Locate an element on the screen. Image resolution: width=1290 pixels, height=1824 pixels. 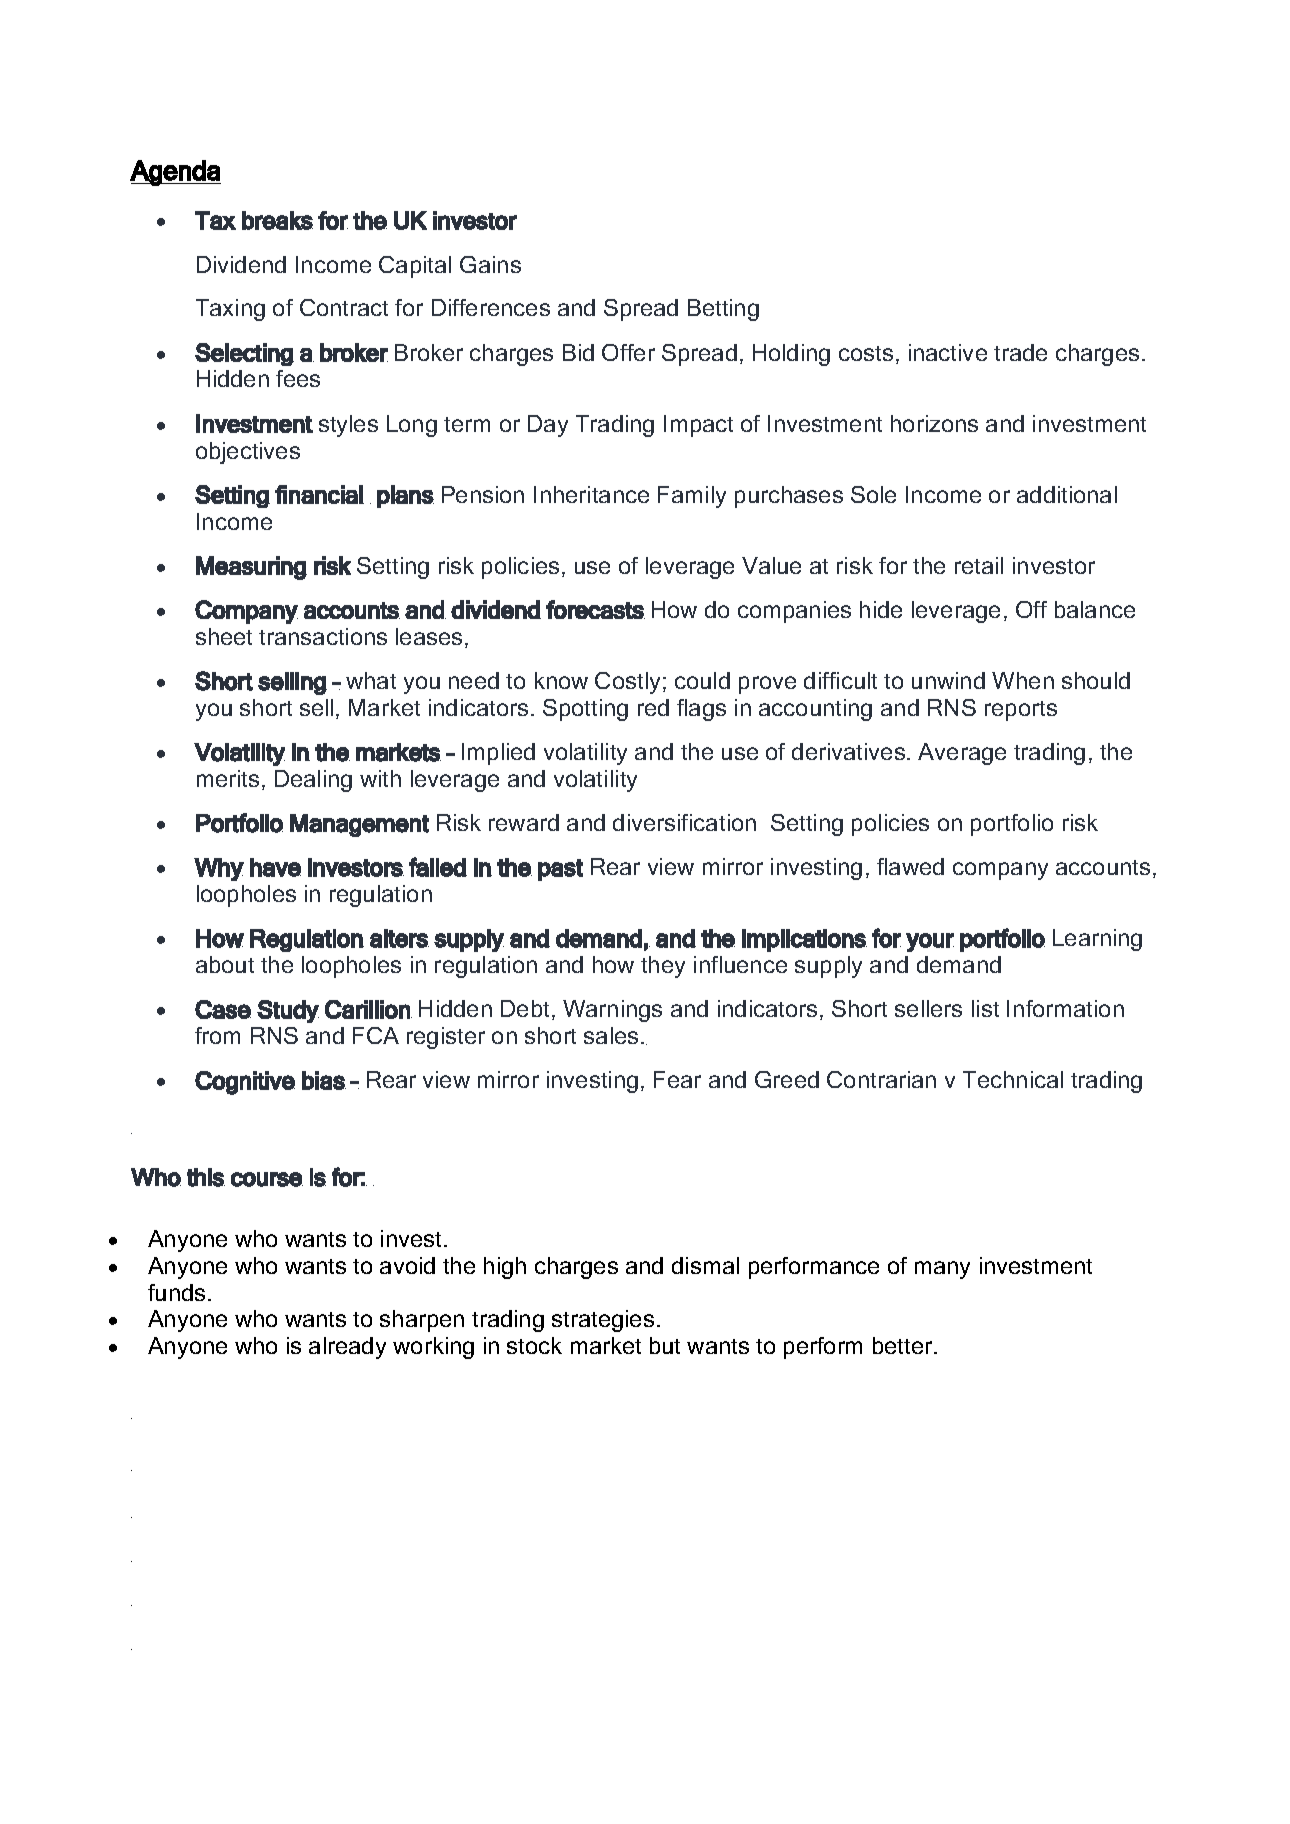
sales is located at coordinates (611, 1035).
